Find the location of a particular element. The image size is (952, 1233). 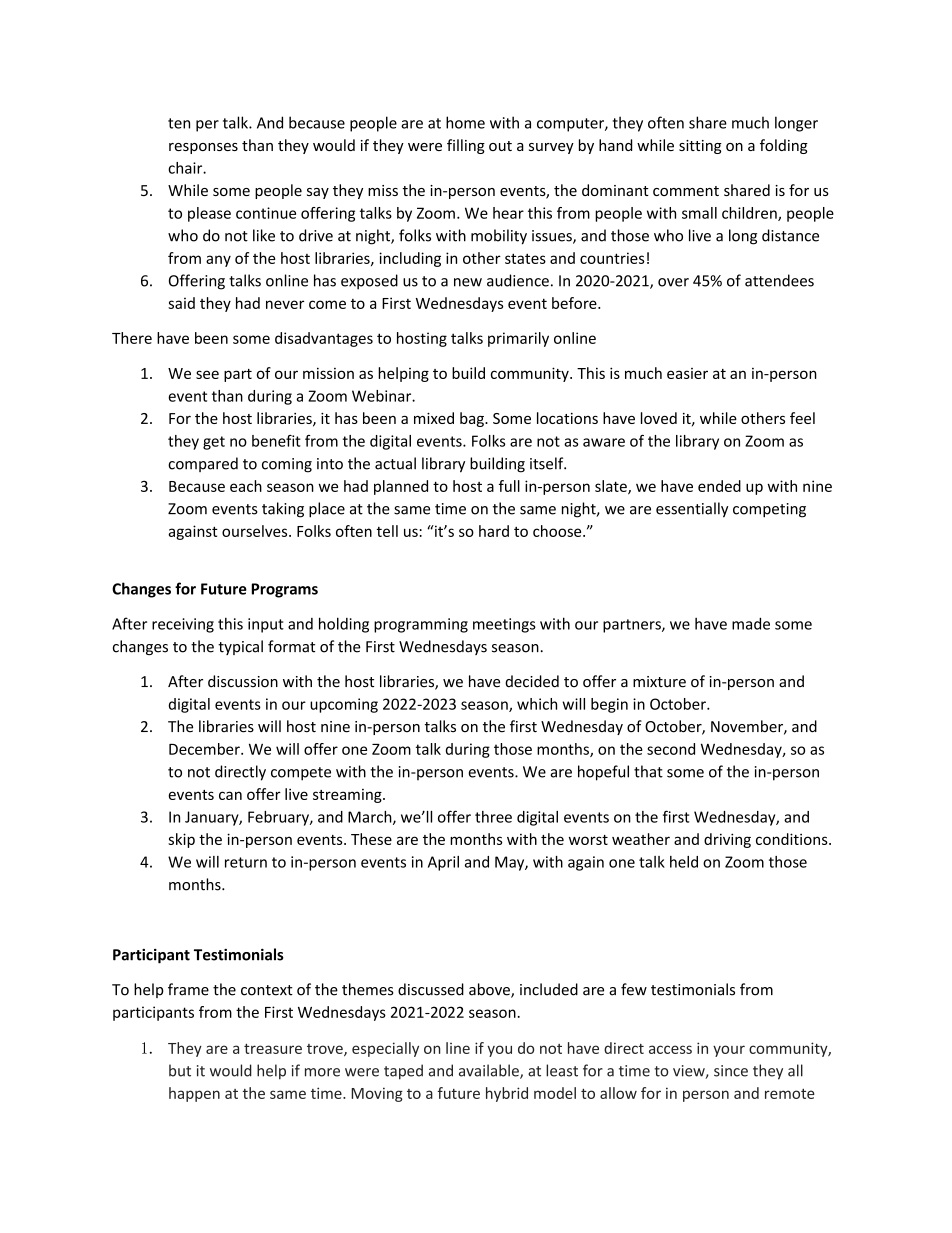

made is located at coordinates (751, 623).
